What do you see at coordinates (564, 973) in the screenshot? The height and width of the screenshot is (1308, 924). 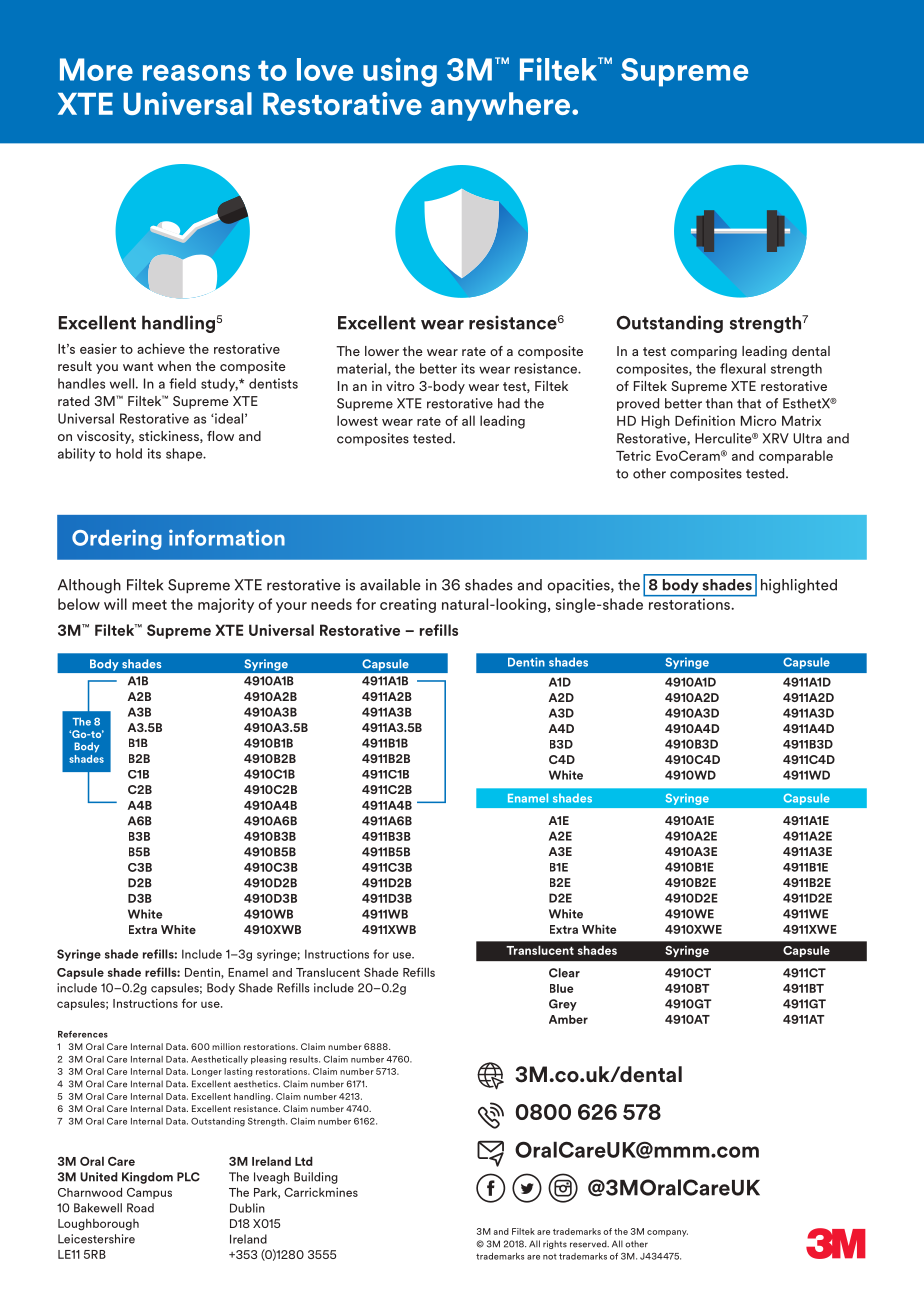 I see `Clear` at bounding box center [564, 973].
